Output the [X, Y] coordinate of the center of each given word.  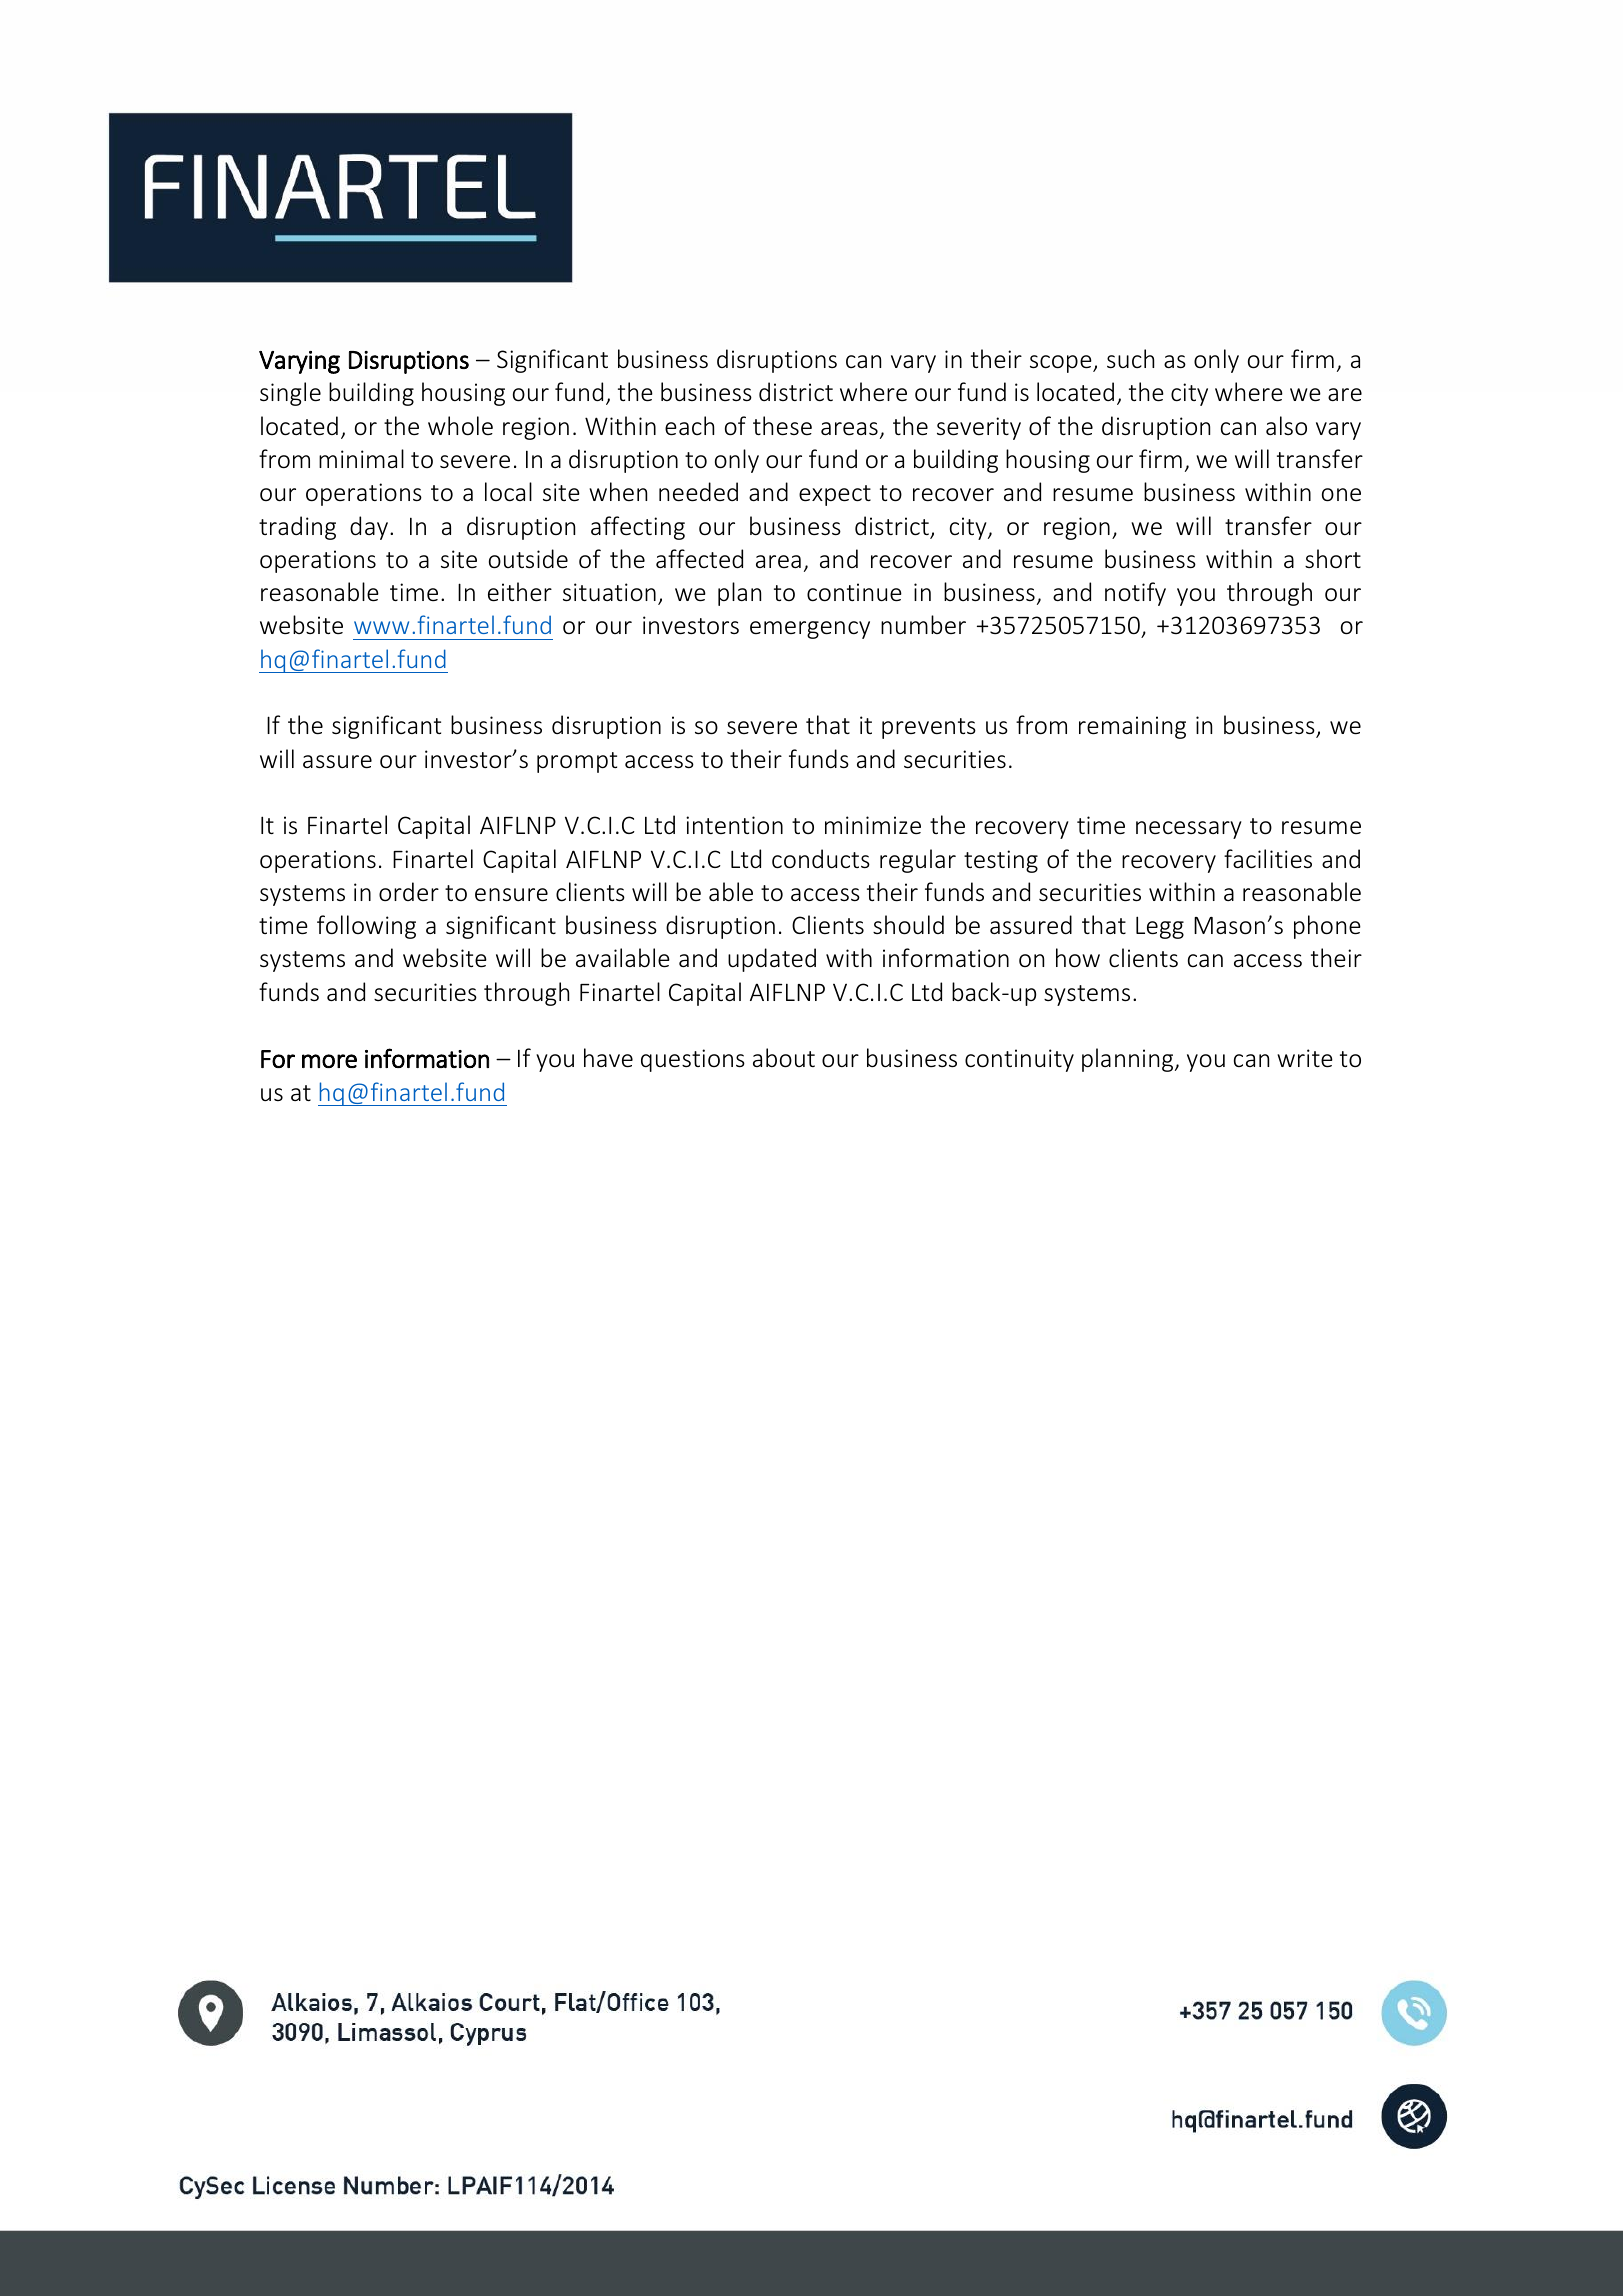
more [329, 1061]
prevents [929, 728]
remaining [1132, 727]
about [784, 1058]
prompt [577, 762]
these [782, 426]
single [290, 394]
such [1130, 358]
